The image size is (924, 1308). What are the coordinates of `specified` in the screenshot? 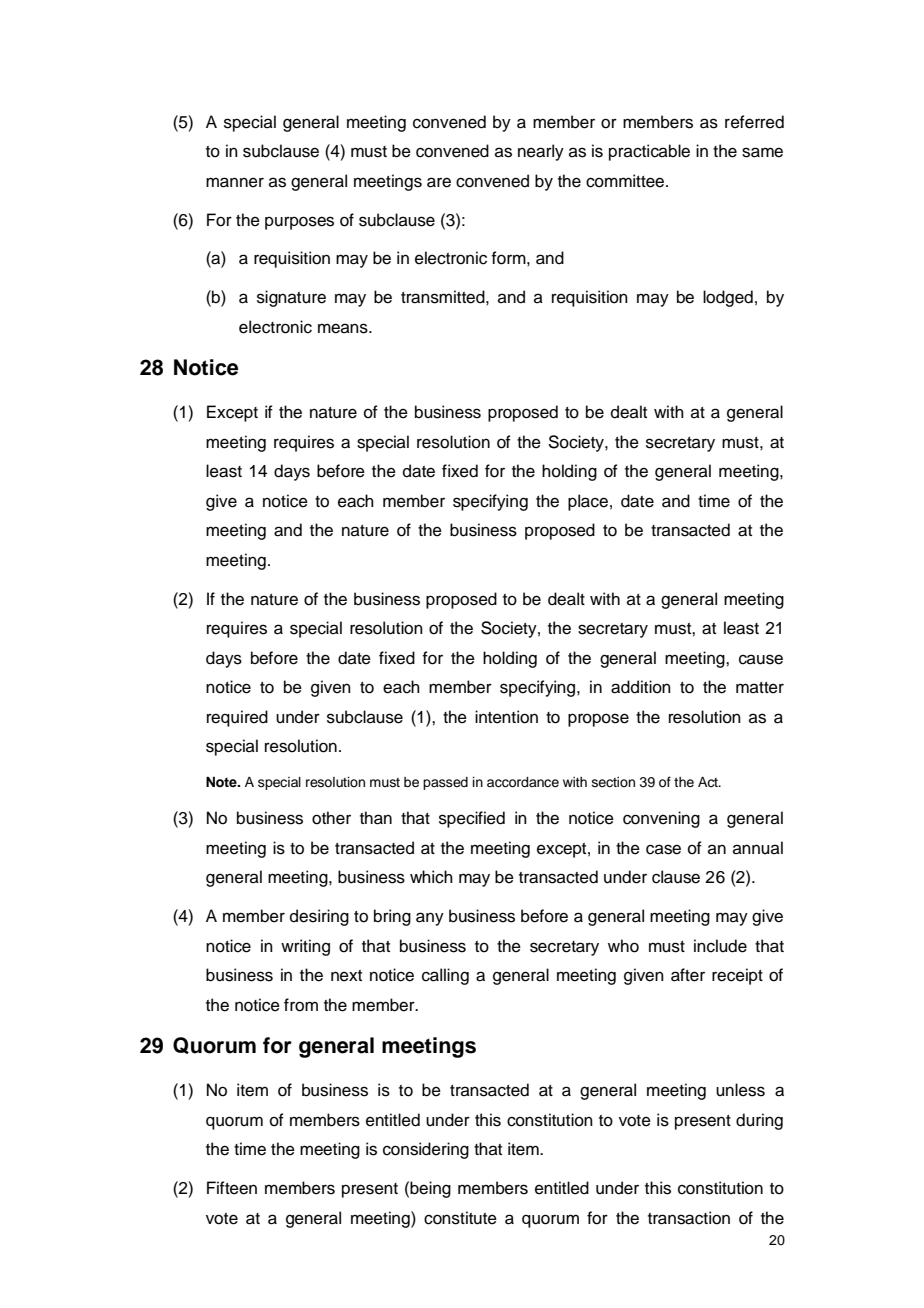 It's located at (472, 819).
